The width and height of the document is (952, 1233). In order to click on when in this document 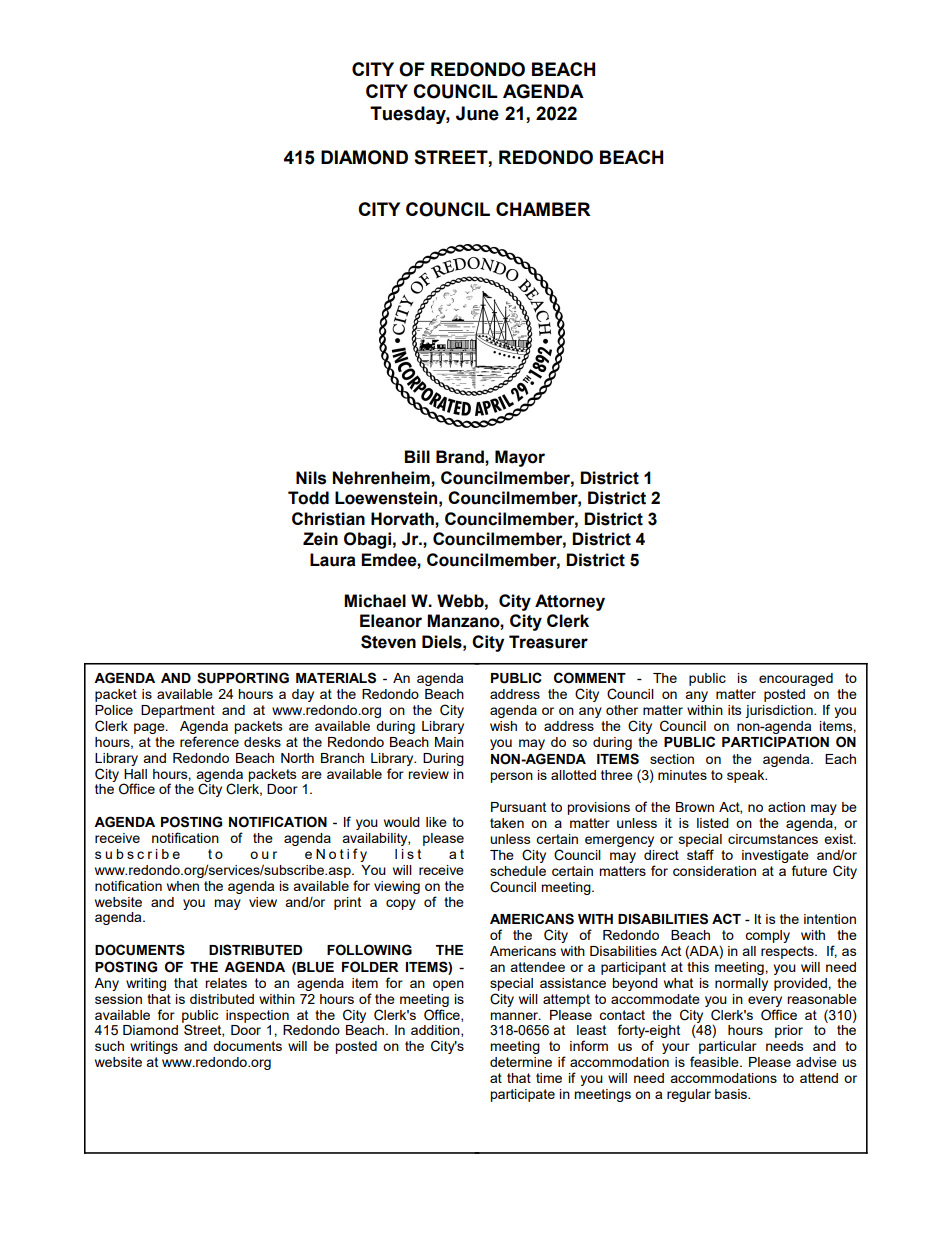, I will do `click(183, 886)`.
